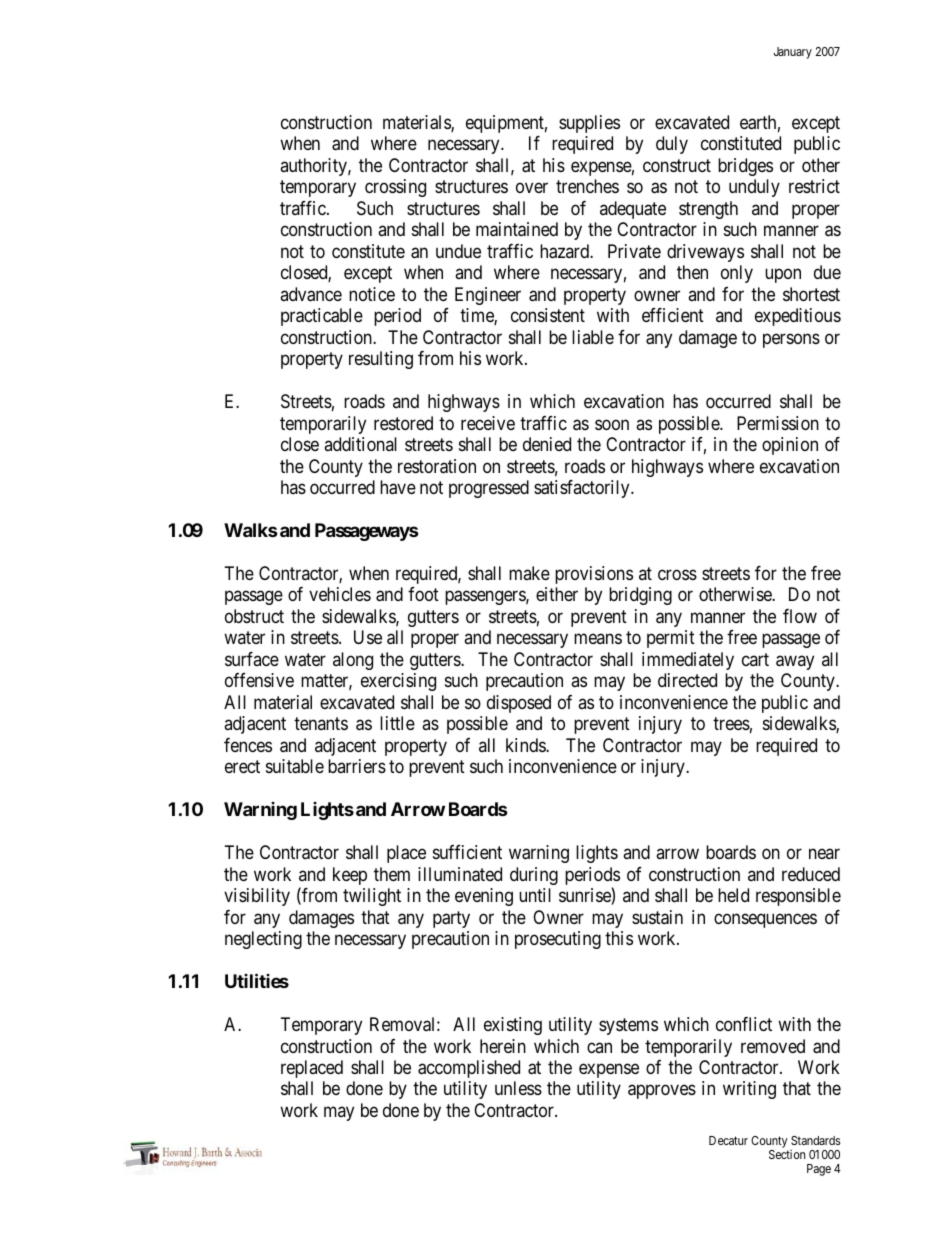  I want to click on near, so click(824, 854).
